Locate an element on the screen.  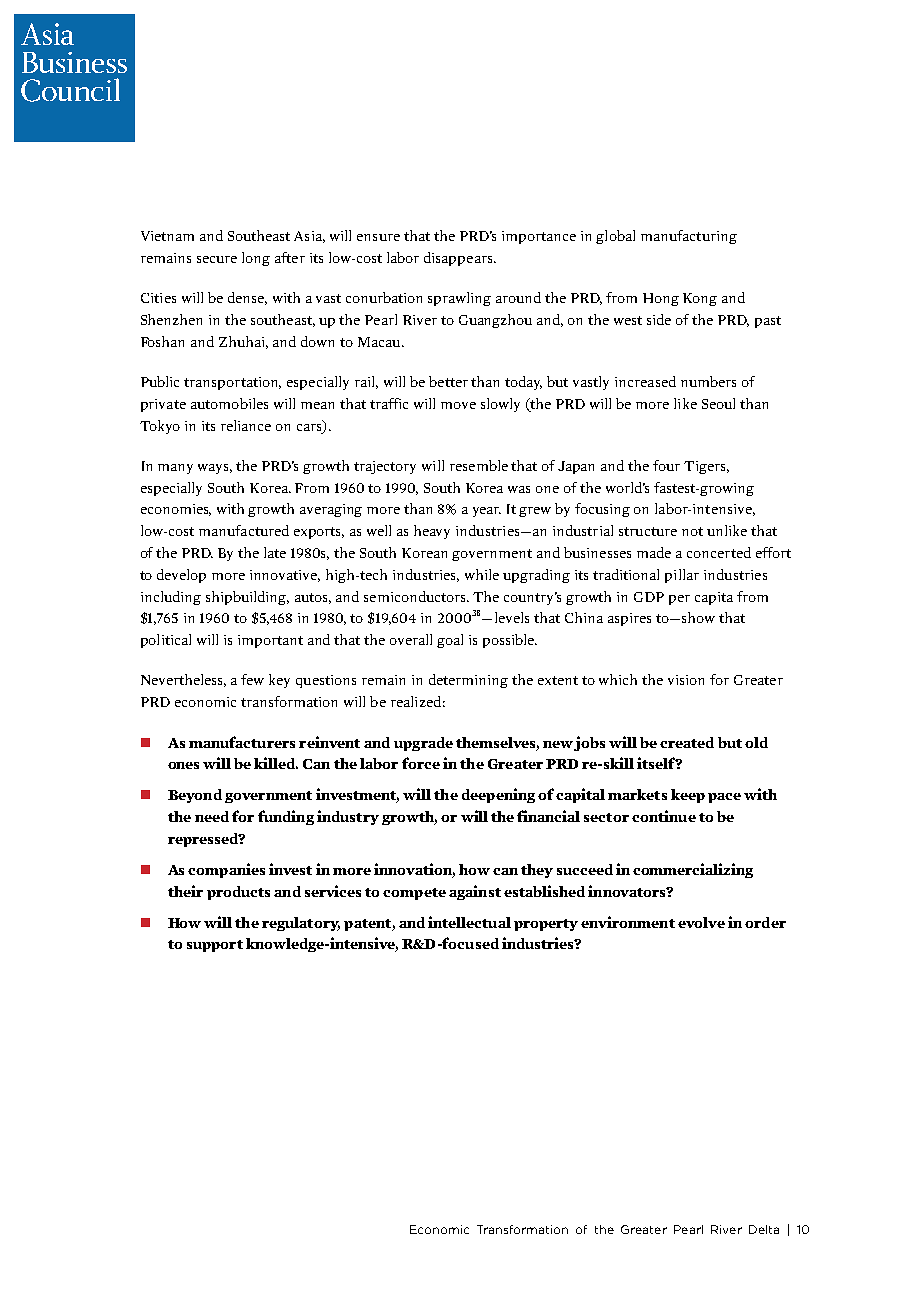
secure is located at coordinates (217, 259).
